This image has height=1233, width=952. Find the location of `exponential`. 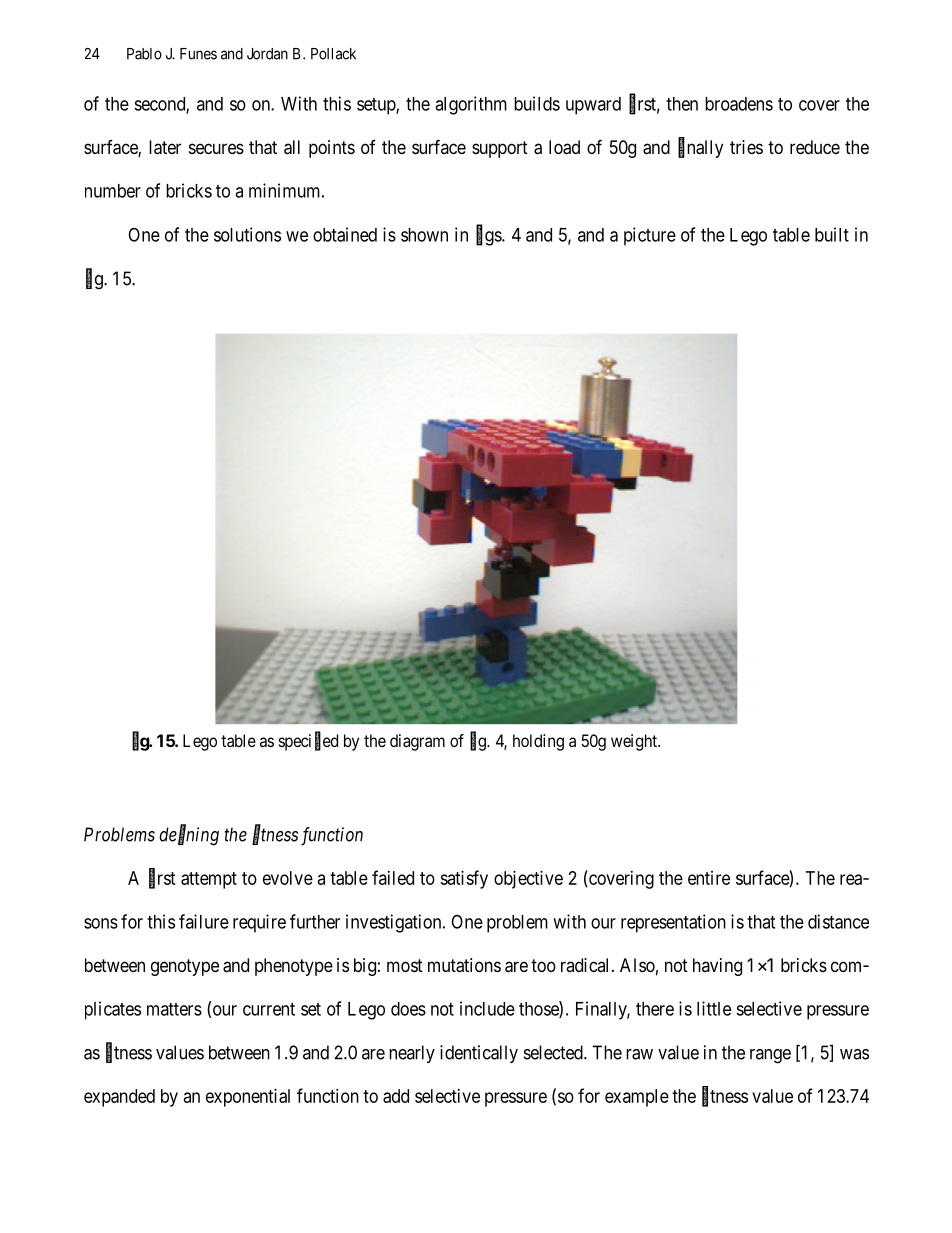

exponential is located at coordinates (248, 1098).
